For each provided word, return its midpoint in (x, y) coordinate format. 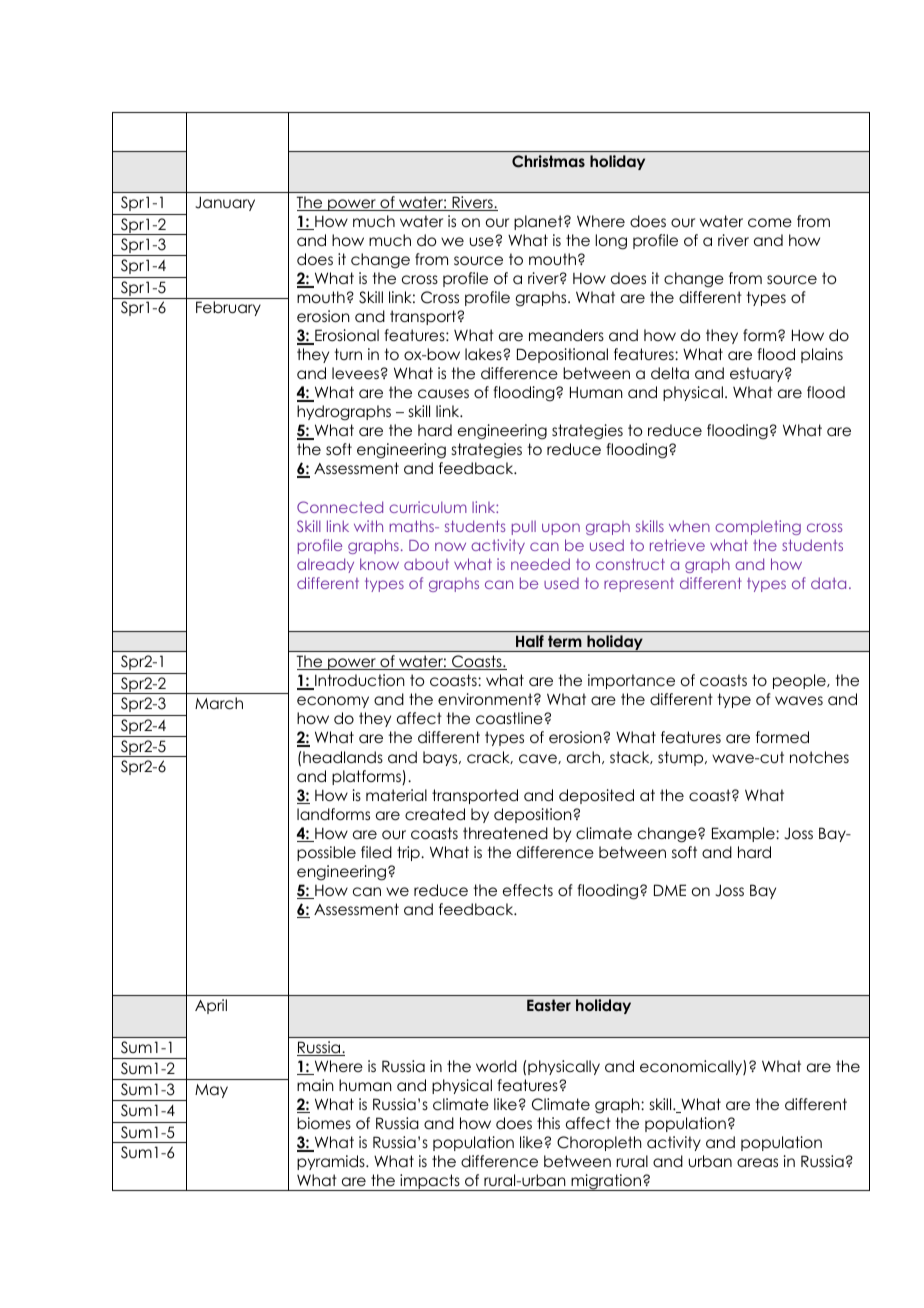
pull (524, 528)
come (770, 223)
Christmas (548, 161)
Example (744, 834)
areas (757, 1162)
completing (758, 527)
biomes (324, 1123)
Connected (340, 507)
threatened (505, 833)
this (548, 1123)
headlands (343, 757)
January (225, 203)
